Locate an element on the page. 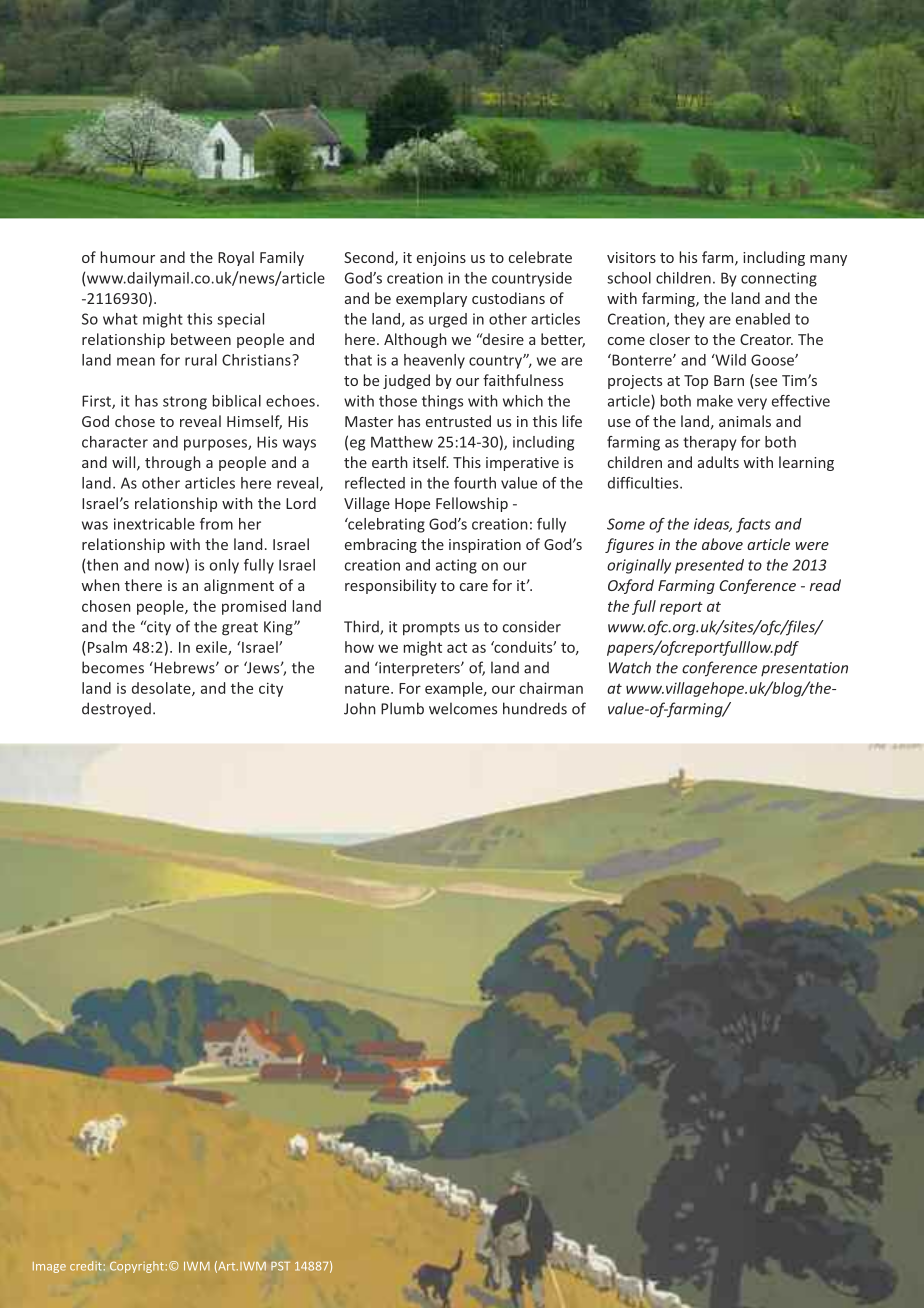 The height and width of the page is (1308, 924). PST is located at coordinates (280, 1266).
